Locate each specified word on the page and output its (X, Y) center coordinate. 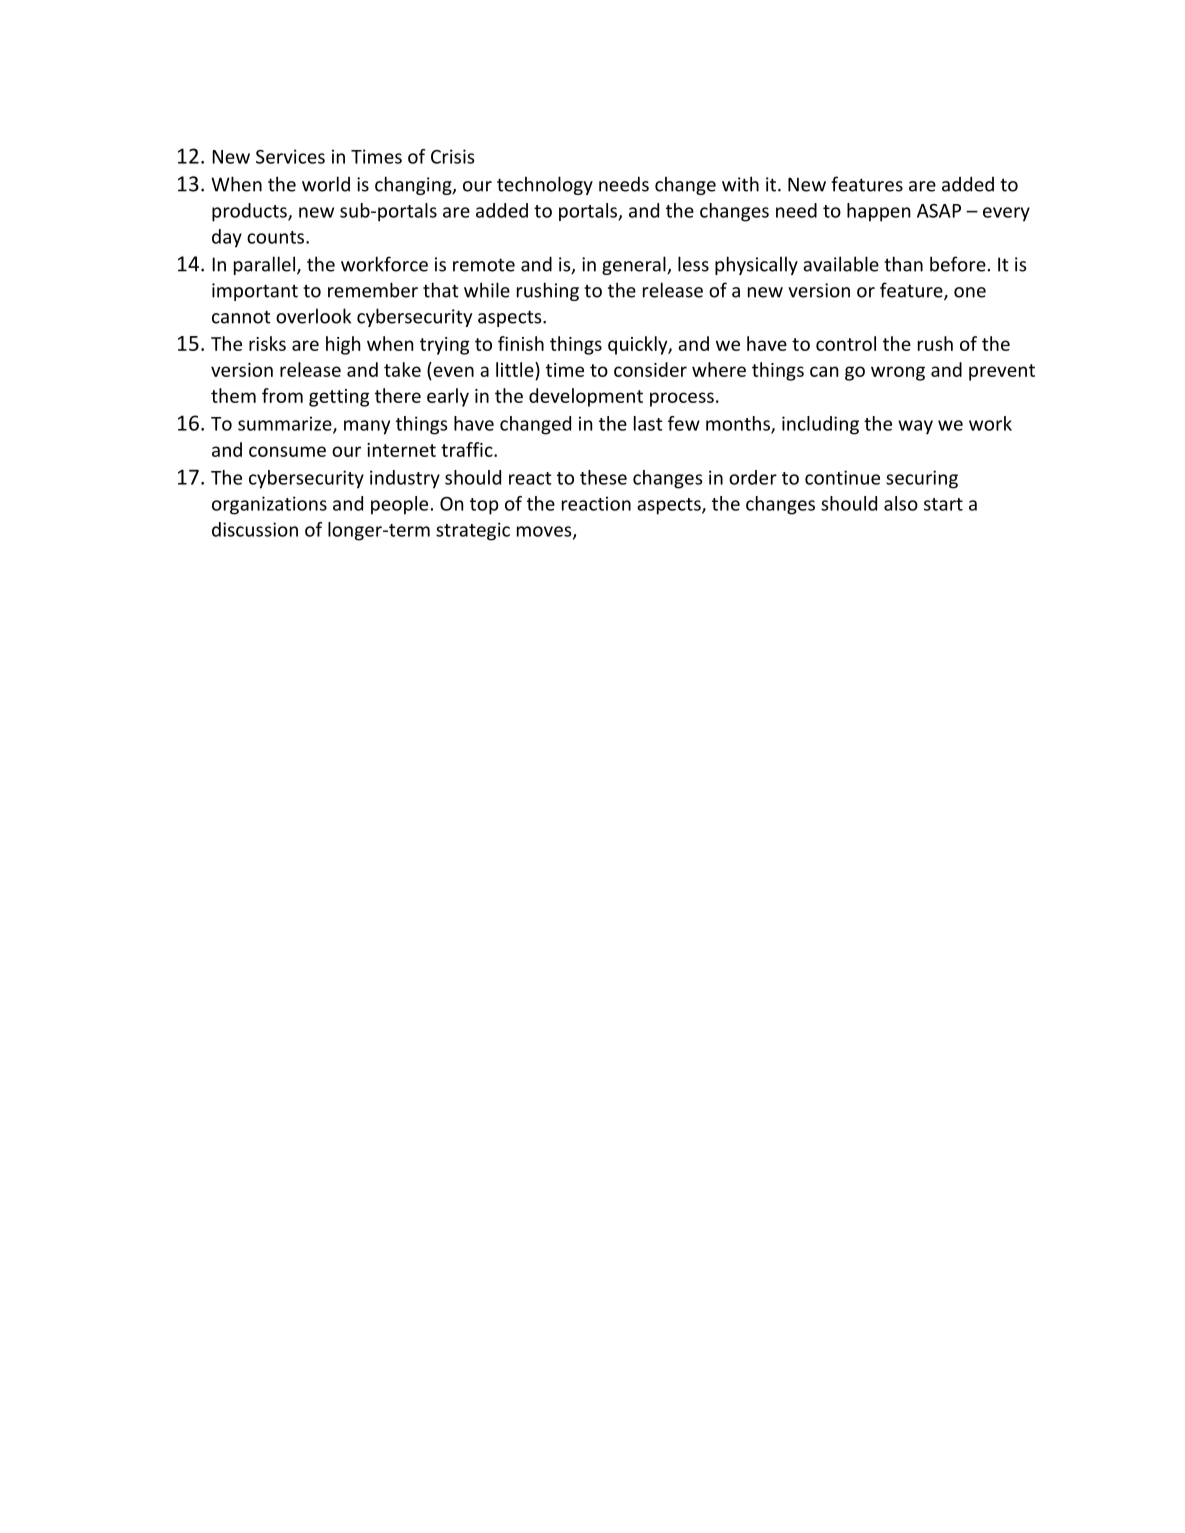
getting (339, 398)
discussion (255, 529)
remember (373, 290)
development (586, 397)
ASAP (939, 211)
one (970, 292)
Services (290, 156)
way (915, 427)
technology (545, 185)
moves (545, 532)
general (635, 265)
